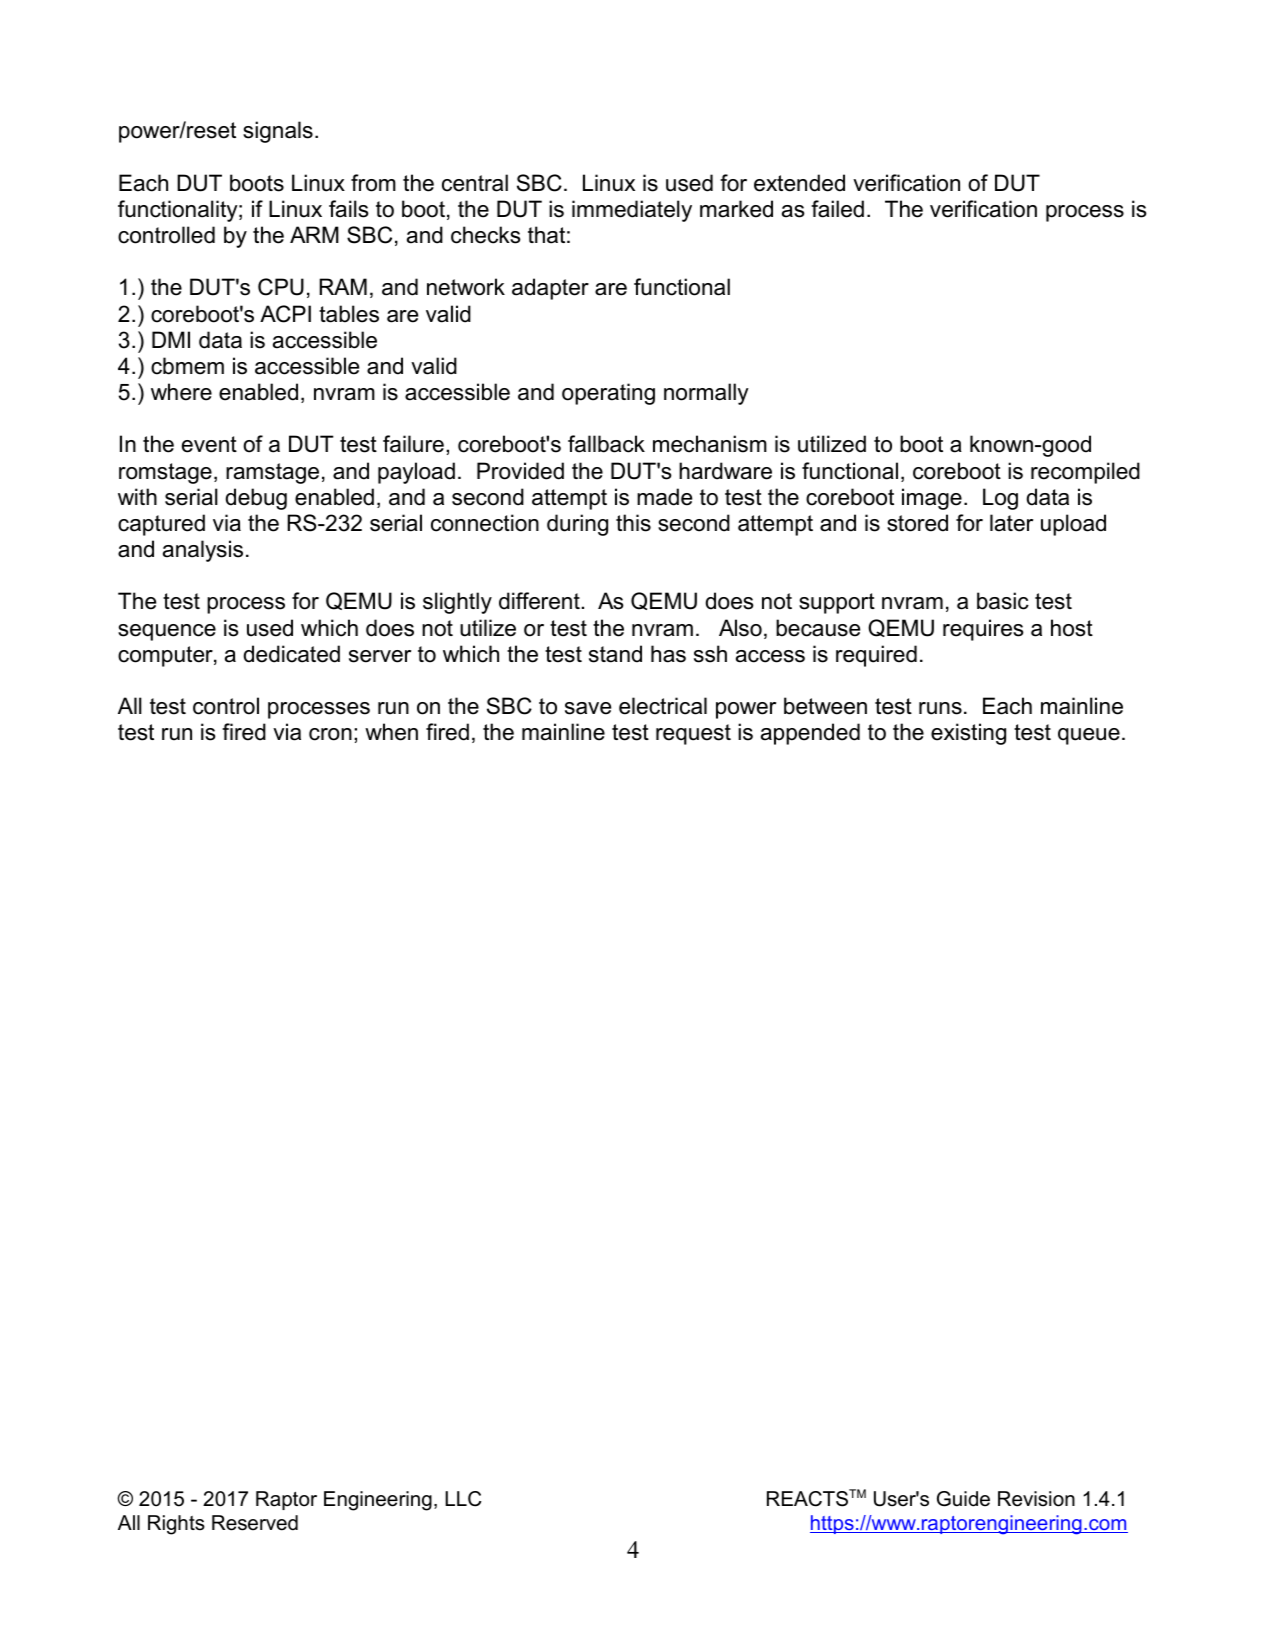  I want to click on Guide, so click(963, 1499).
